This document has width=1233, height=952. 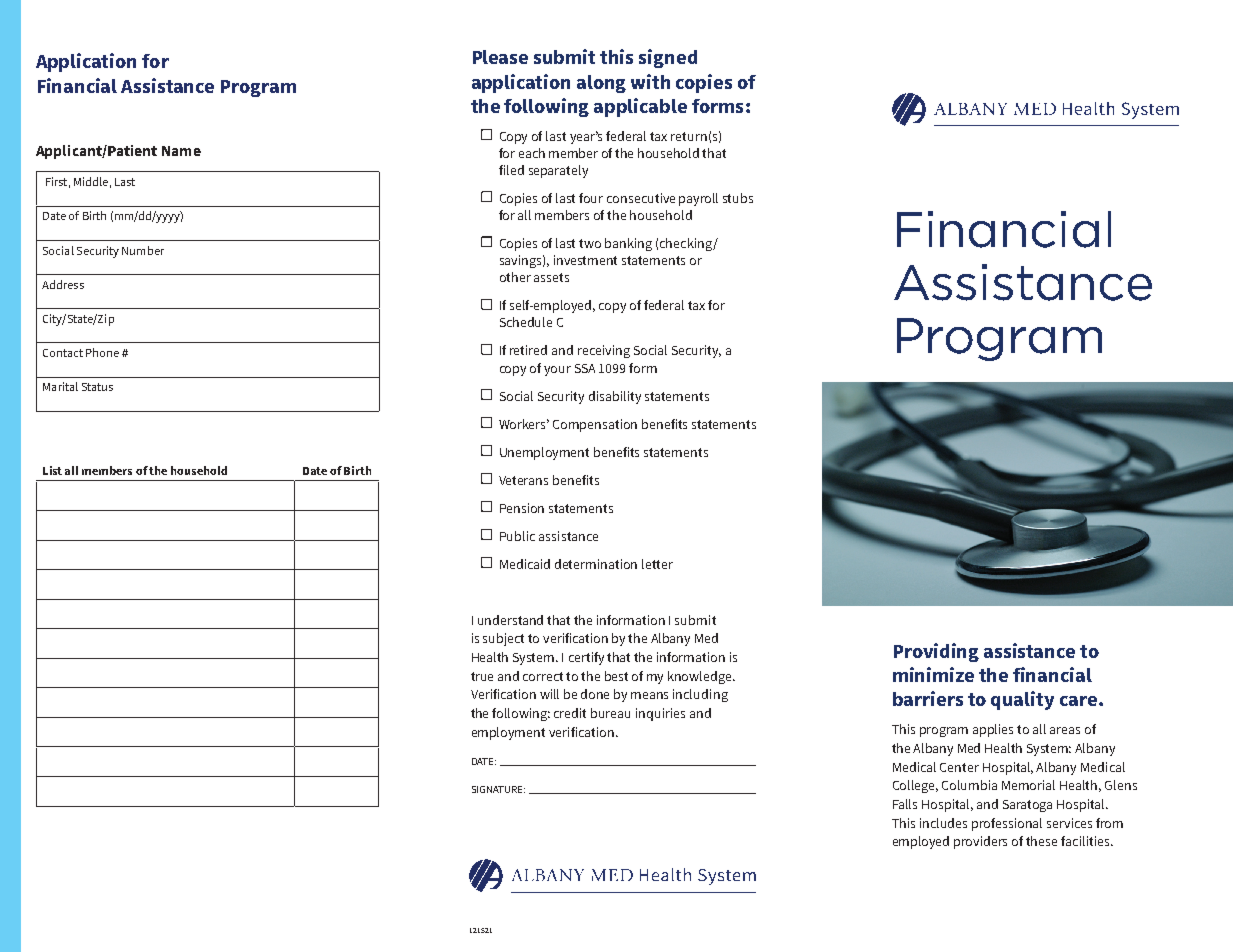 What do you see at coordinates (601, 84) in the document?
I see `along` at bounding box center [601, 84].
